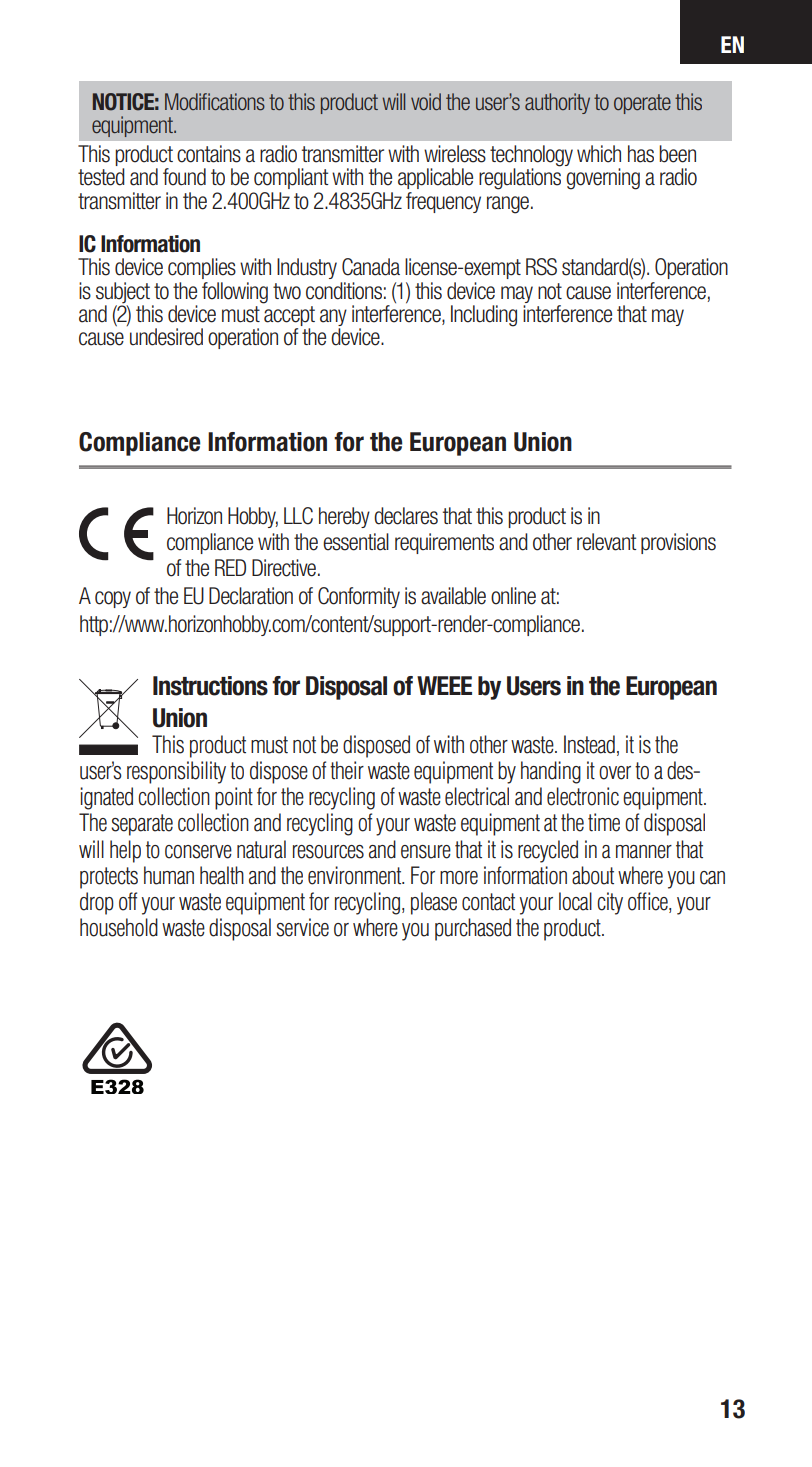  I want to click on undesired, so click(166, 337).
